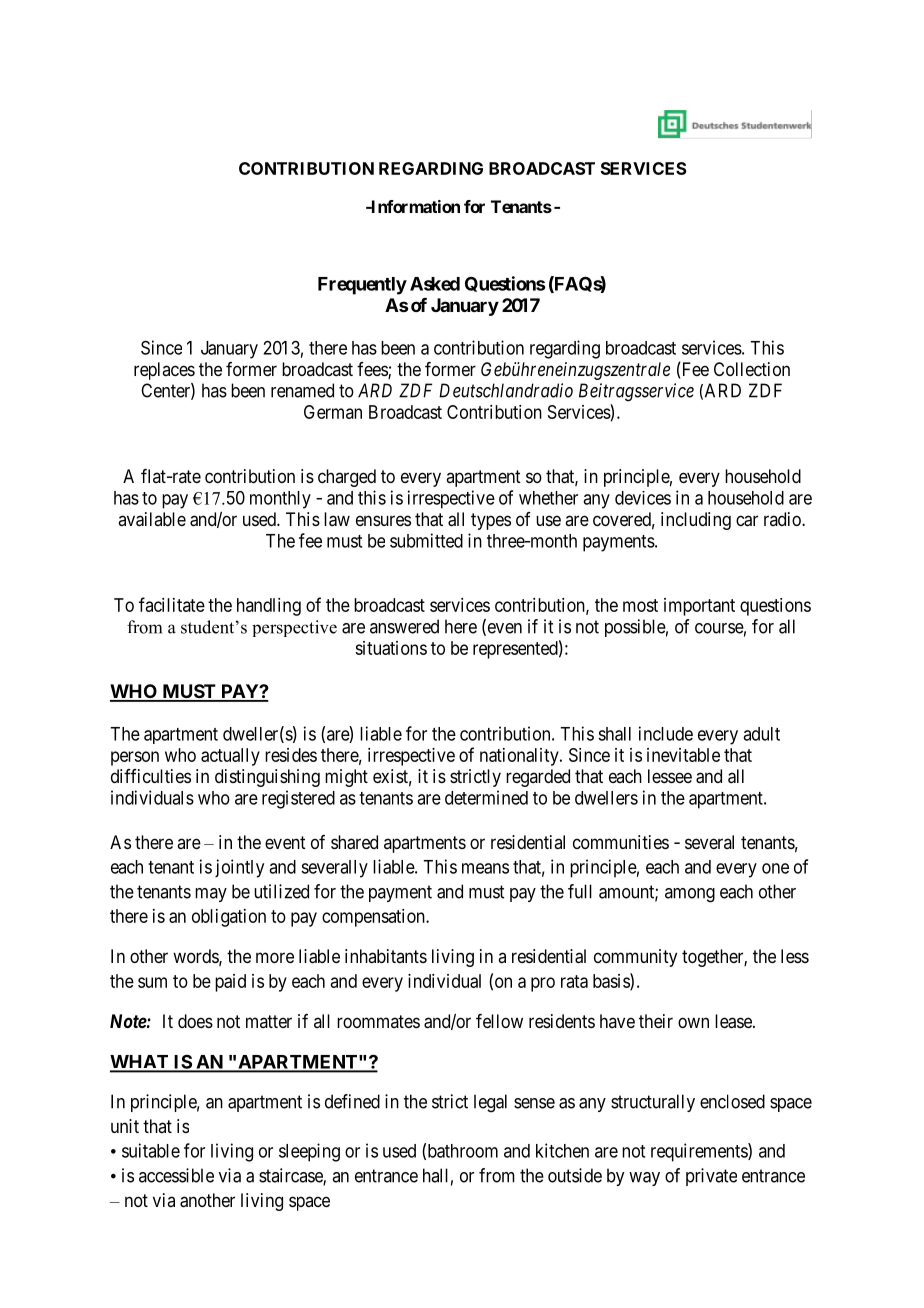  Describe the element at coordinates (752, 369) in the page. I see `Collection` at that location.
